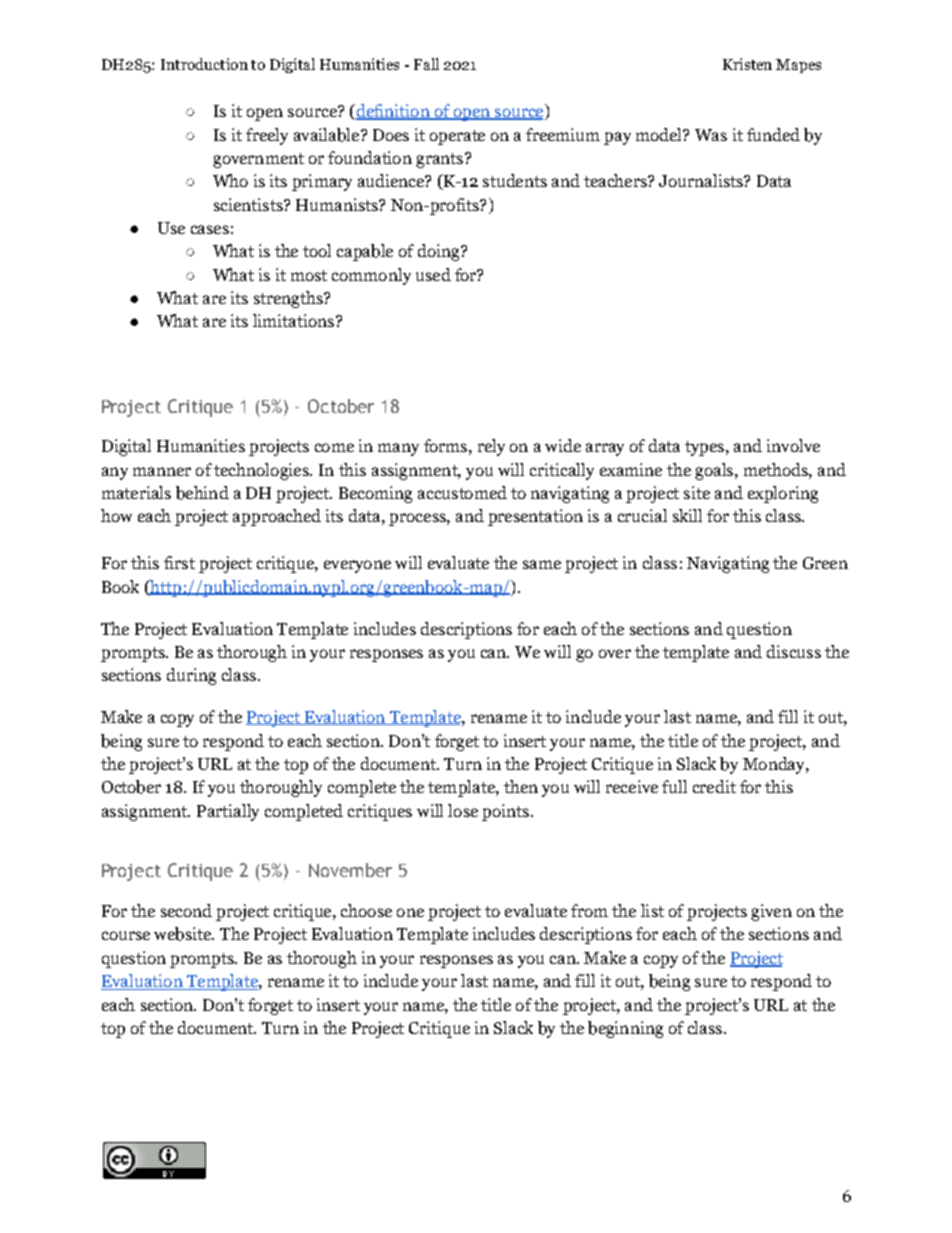 The image size is (952, 1233). I want to click on Kristen, so click(747, 64).
